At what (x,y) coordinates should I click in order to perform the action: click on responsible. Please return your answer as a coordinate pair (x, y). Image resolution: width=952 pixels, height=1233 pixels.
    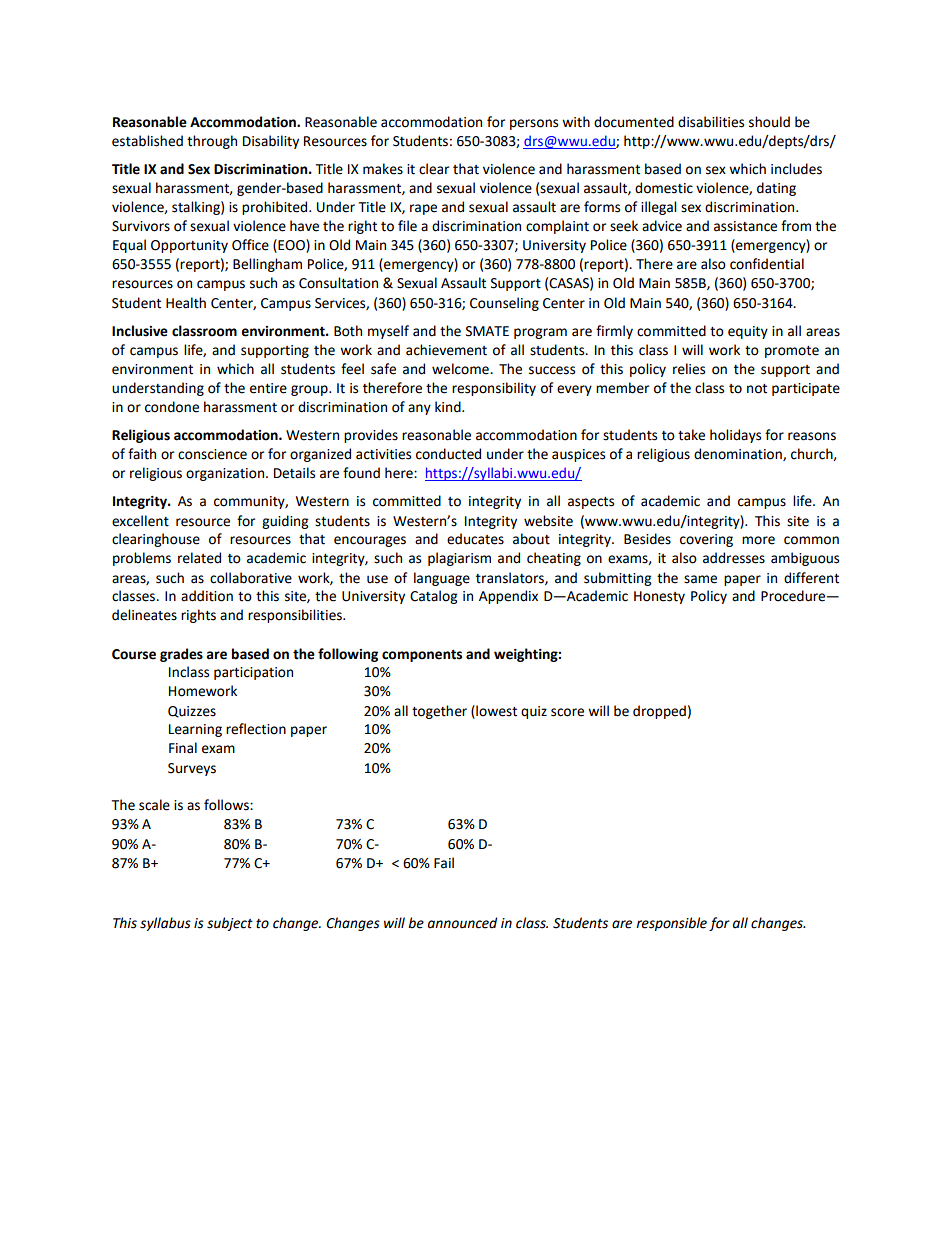
    Looking at the image, I should click on (671, 924).
